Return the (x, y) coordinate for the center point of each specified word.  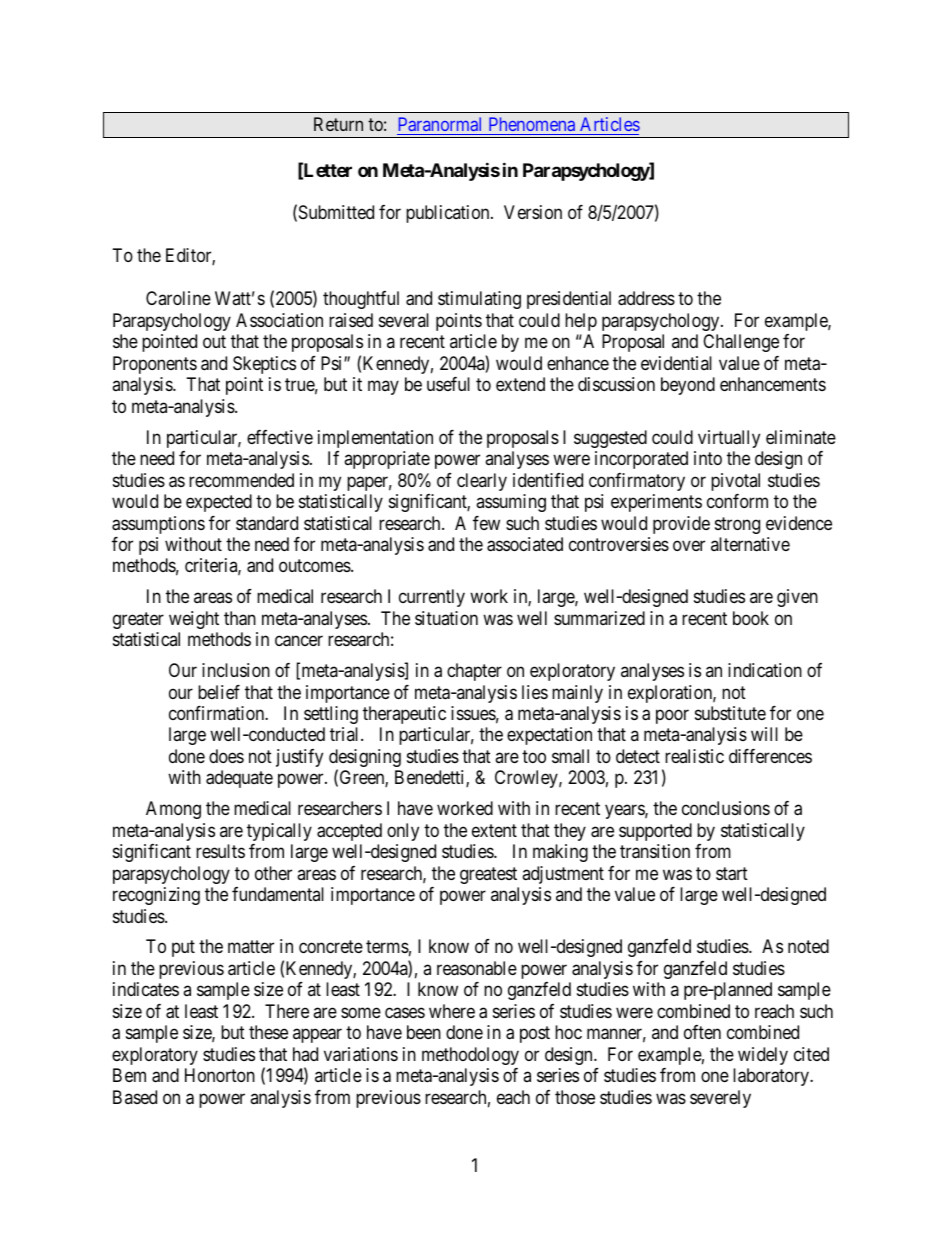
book (751, 618)
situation (446, 618)
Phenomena (532, 124)
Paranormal (440, 124)
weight (194, 620)
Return (338, 124)
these (268, 1032)
